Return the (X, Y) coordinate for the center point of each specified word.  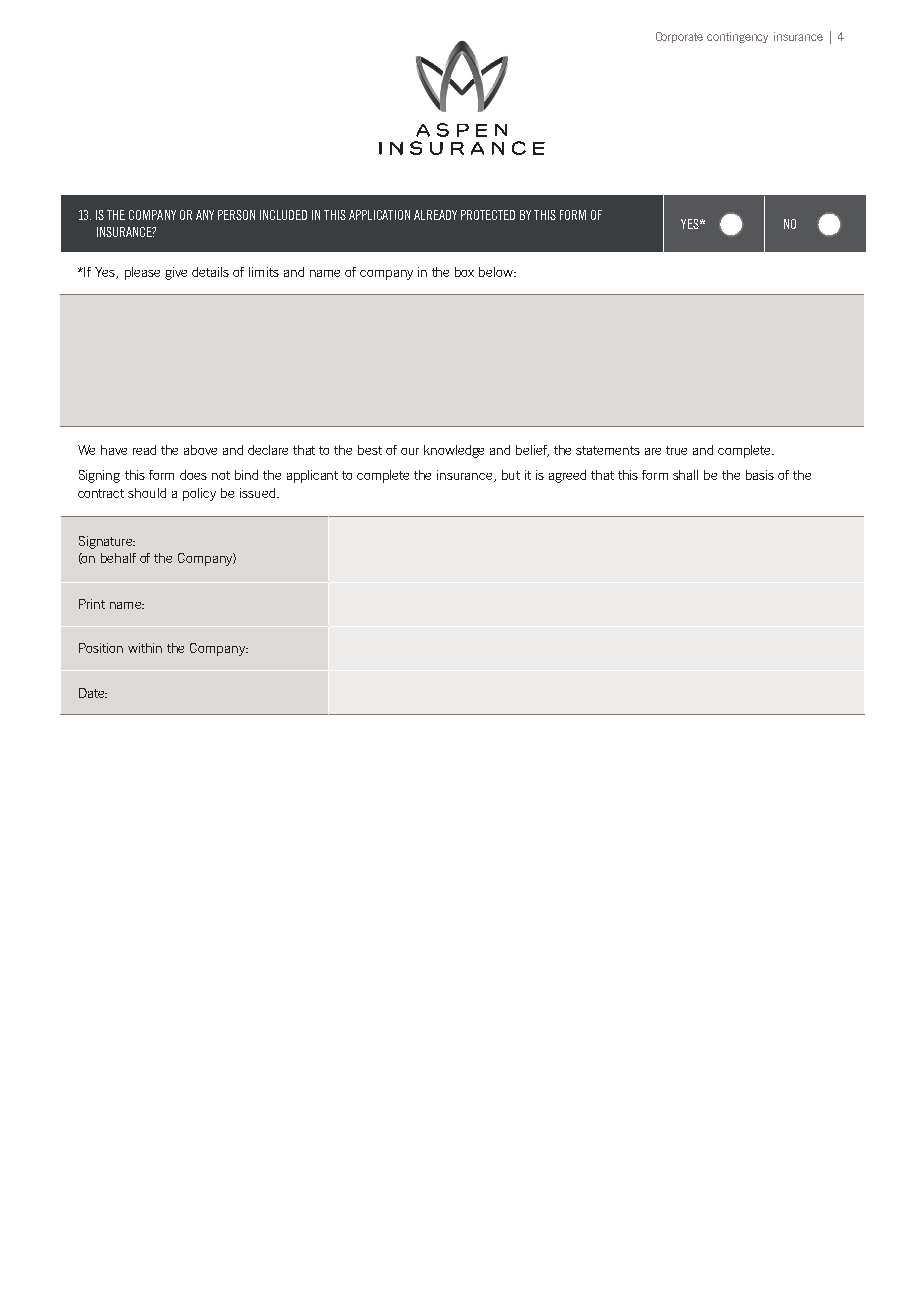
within (145, 648)
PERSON (236, 215)
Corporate (679, 37)
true (676, 450)
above (200, 450)
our (410, 451)
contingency (737, 37)
